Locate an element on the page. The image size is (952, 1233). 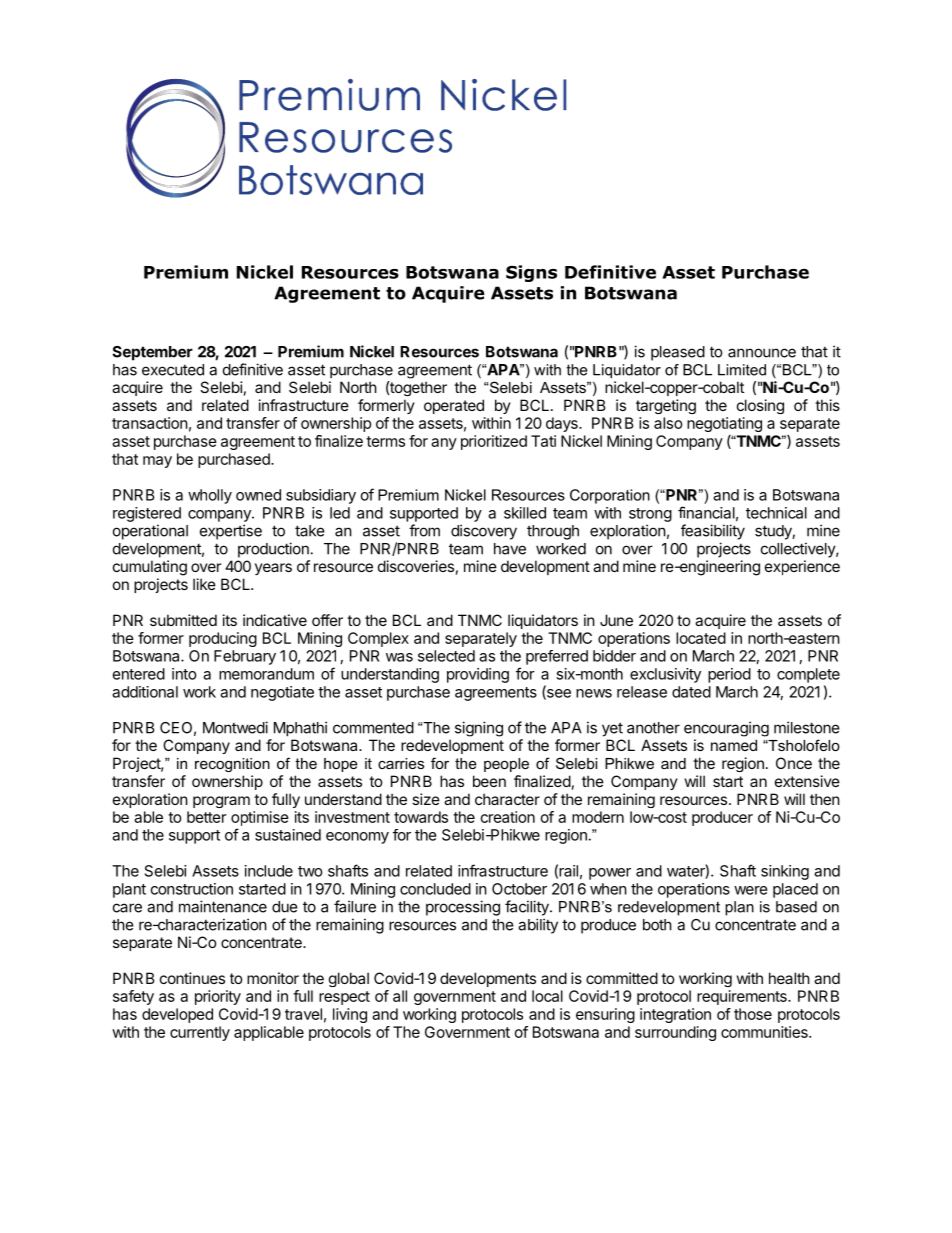
priority is located at coordinates (218, 997).
